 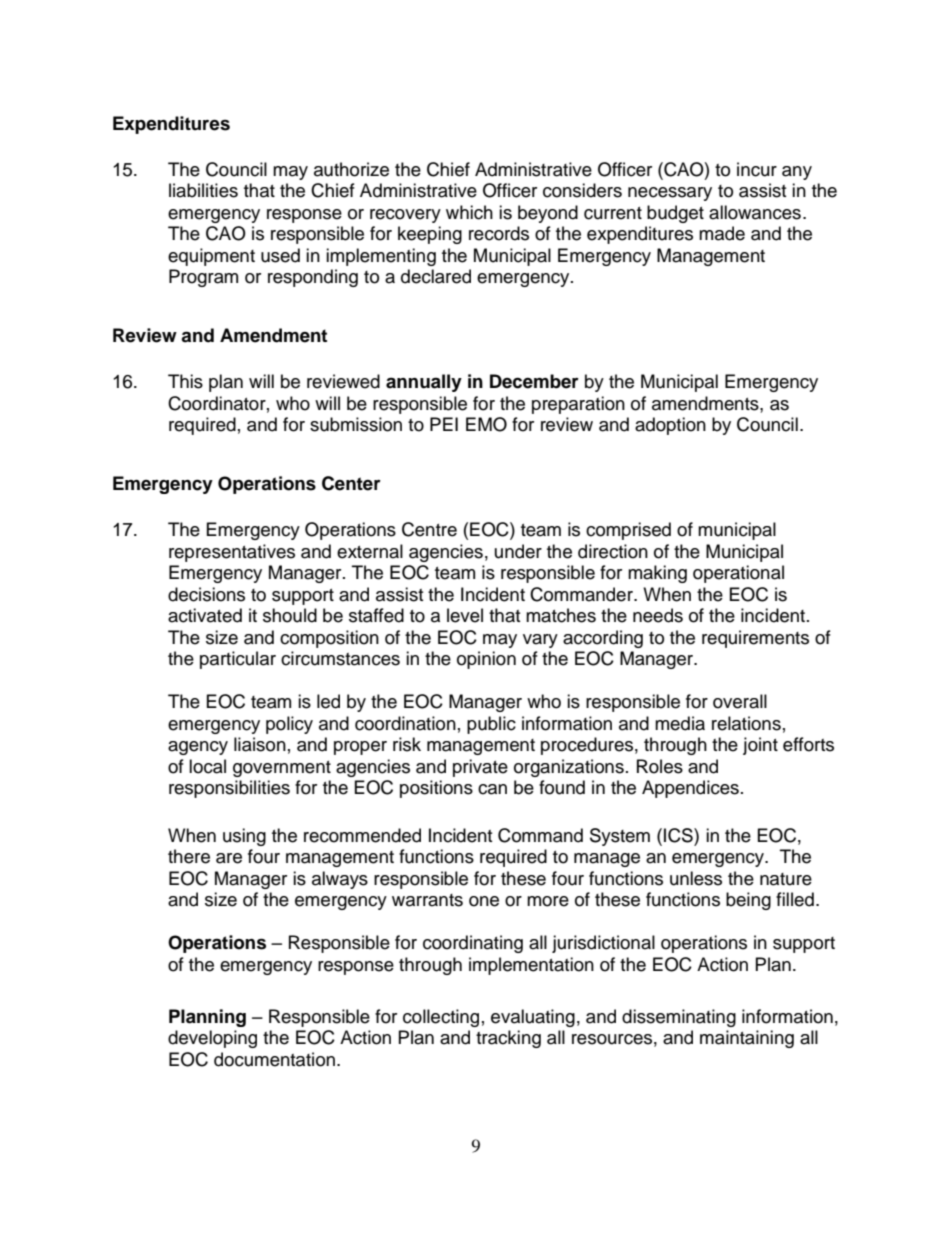 What do you see at coordinates (469, 212) in the image?
I see `which` at bounding box center [469, 212].
